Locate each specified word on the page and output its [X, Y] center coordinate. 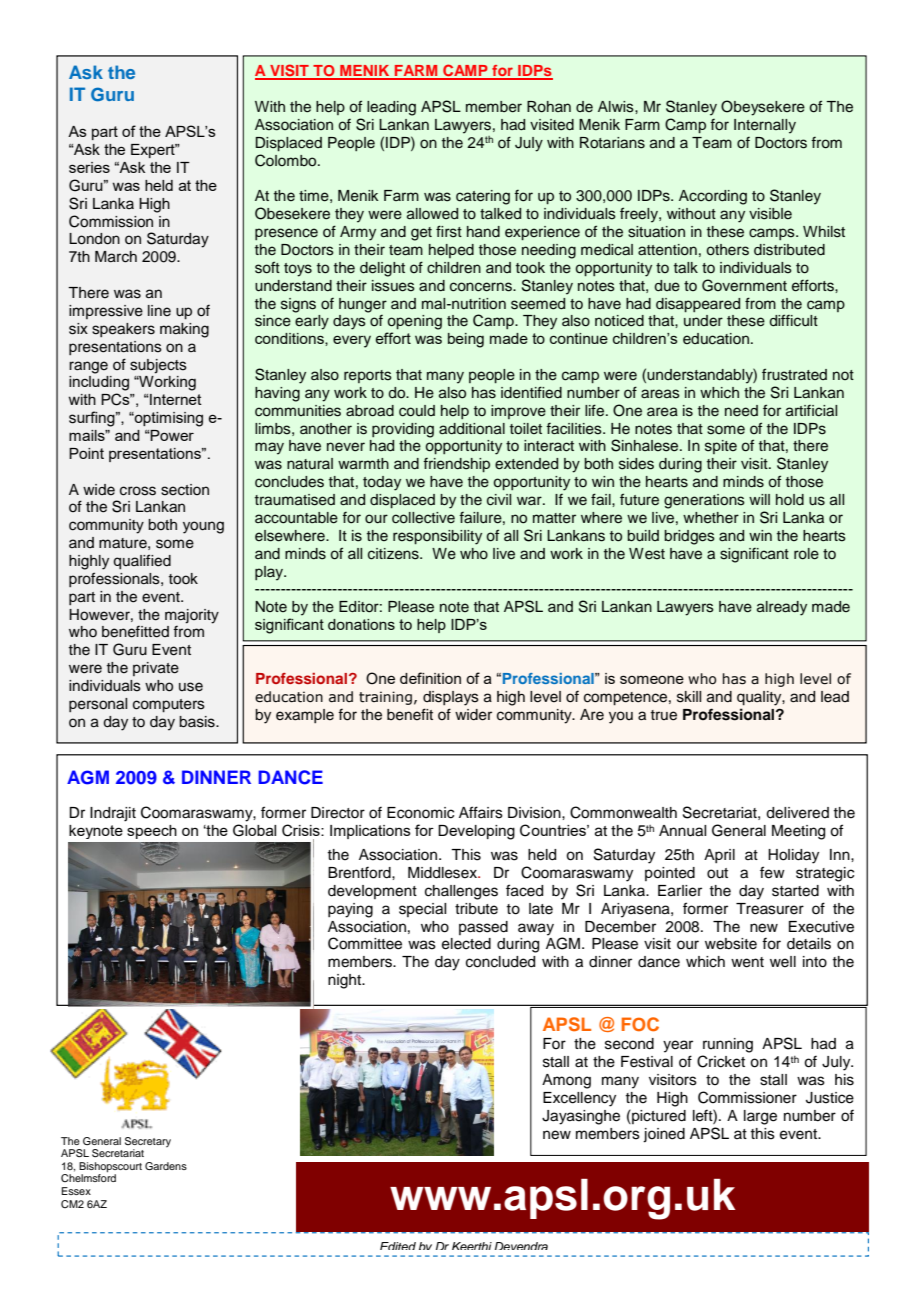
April [719, 856]
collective [423, 518]
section [185, 490]
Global [254, 830]
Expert [154, 151]
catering [483, 197]
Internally [765, 126]
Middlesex [443, 873]
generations [704, 501]
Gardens [166, 1166]
